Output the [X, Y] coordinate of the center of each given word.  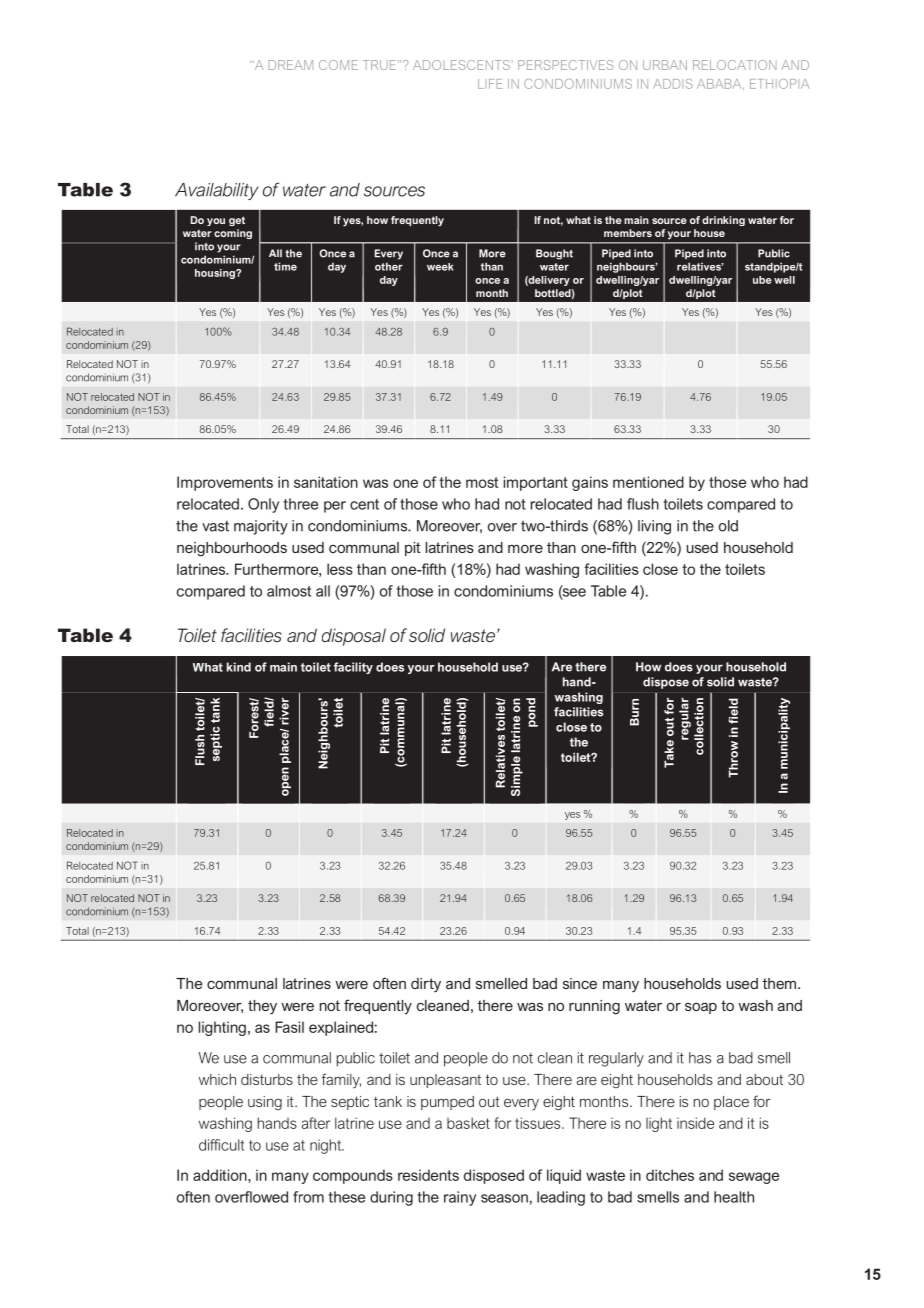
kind [239, 667]
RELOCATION [734, 65]
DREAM [290, 65]
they [262, 1007]
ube [762, 280]
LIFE [490, 84]
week [440, 267]
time [285, 266]
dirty [426, 985]
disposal [354, 637]
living [654, 527]
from [308, 1197]
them [781, 983]
